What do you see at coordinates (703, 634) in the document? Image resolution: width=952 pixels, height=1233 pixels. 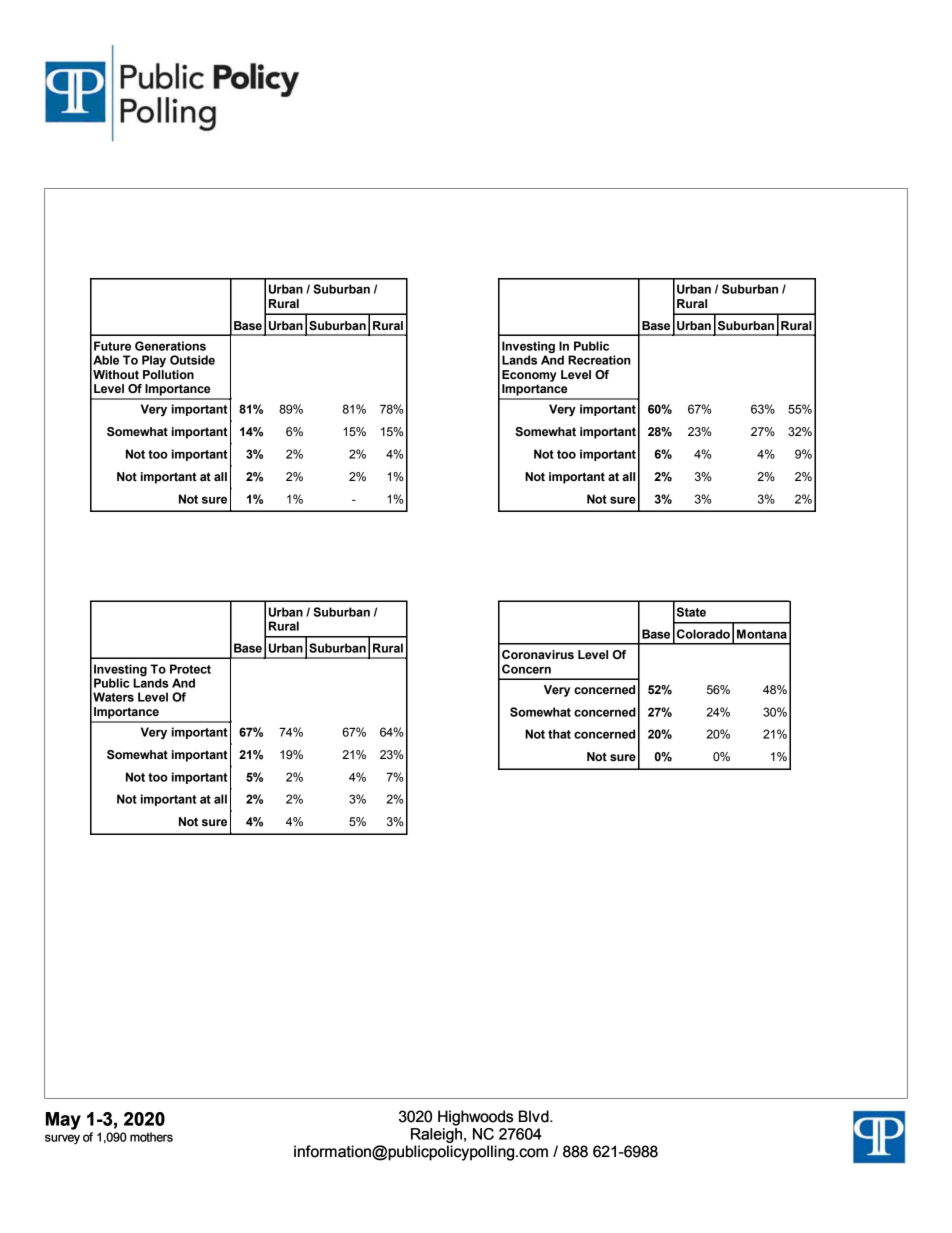 I see `Colorado` at bounding box center [703, 634].
